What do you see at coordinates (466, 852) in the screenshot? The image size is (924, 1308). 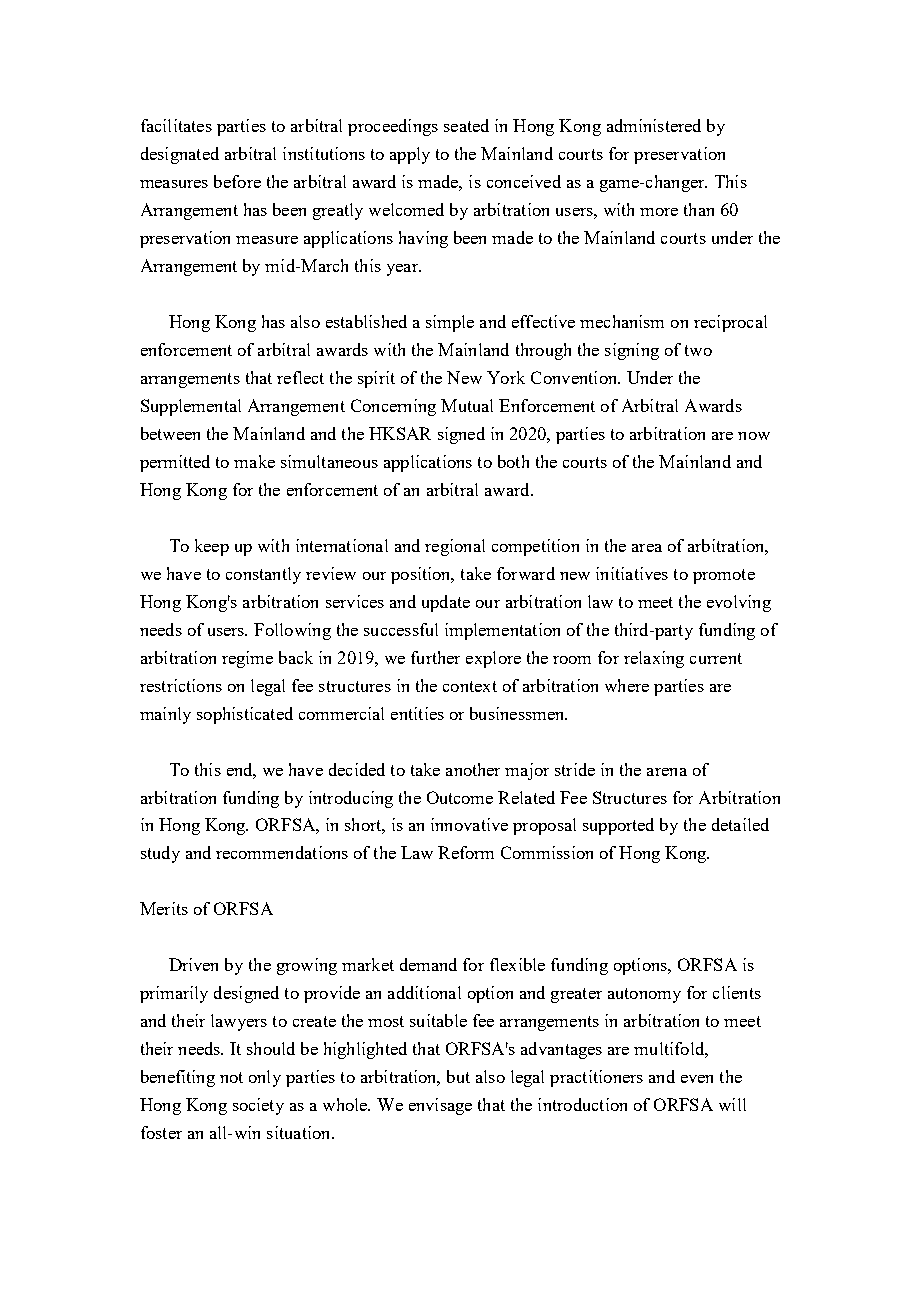 I see `Reform` at bounding box center [466, 852].
